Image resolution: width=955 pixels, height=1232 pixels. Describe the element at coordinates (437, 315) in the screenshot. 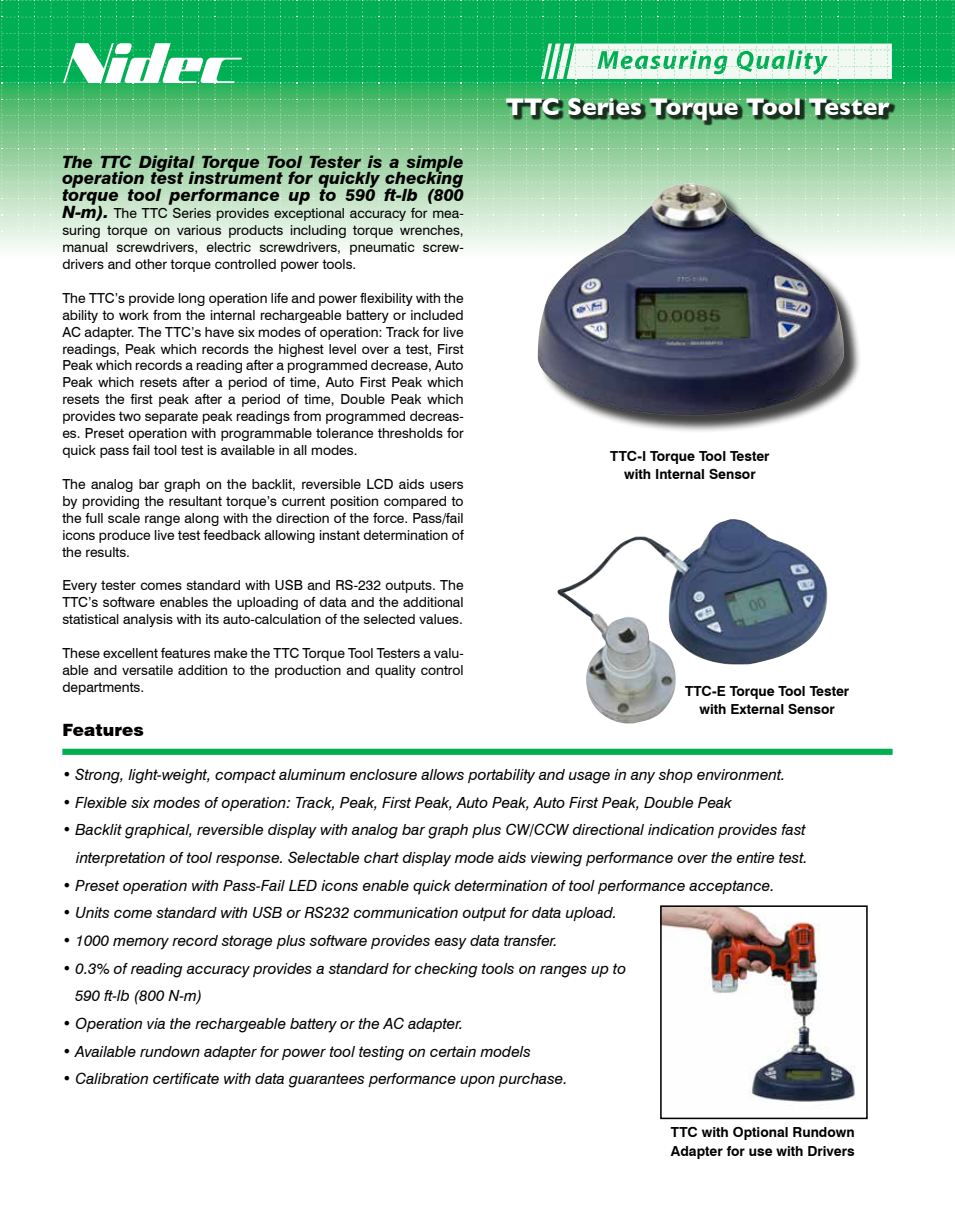

I see `included` at that location.
